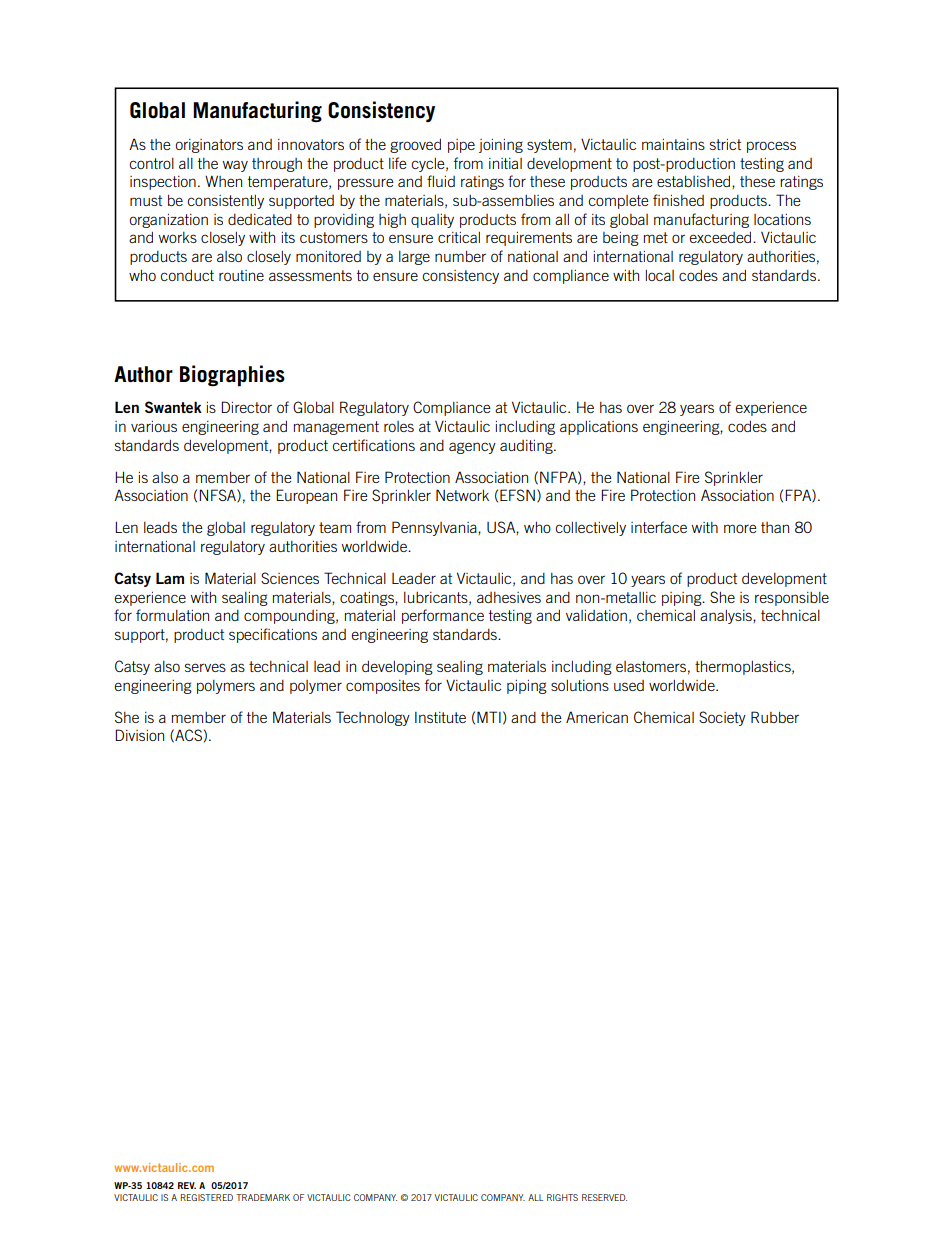  Describe the element at coordinates (187, 1185) in the page. I see `REV` at that location.
